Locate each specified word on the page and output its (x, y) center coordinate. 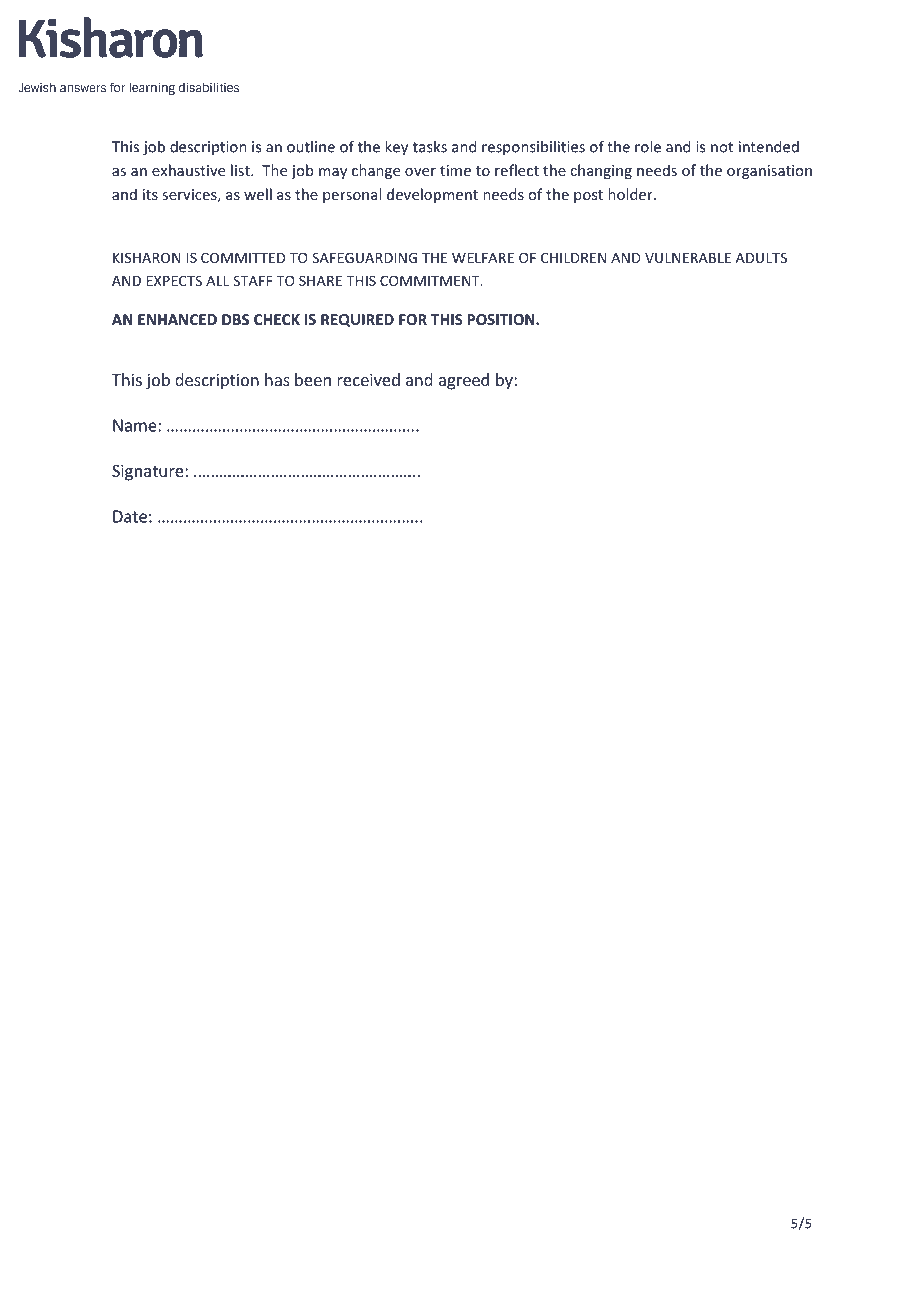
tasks (430, 146)
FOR (413, 319)
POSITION (502, 319)
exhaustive (188, 170)
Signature (149, 472)
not (722, 147)
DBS (235, 319)
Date (130, 516)
